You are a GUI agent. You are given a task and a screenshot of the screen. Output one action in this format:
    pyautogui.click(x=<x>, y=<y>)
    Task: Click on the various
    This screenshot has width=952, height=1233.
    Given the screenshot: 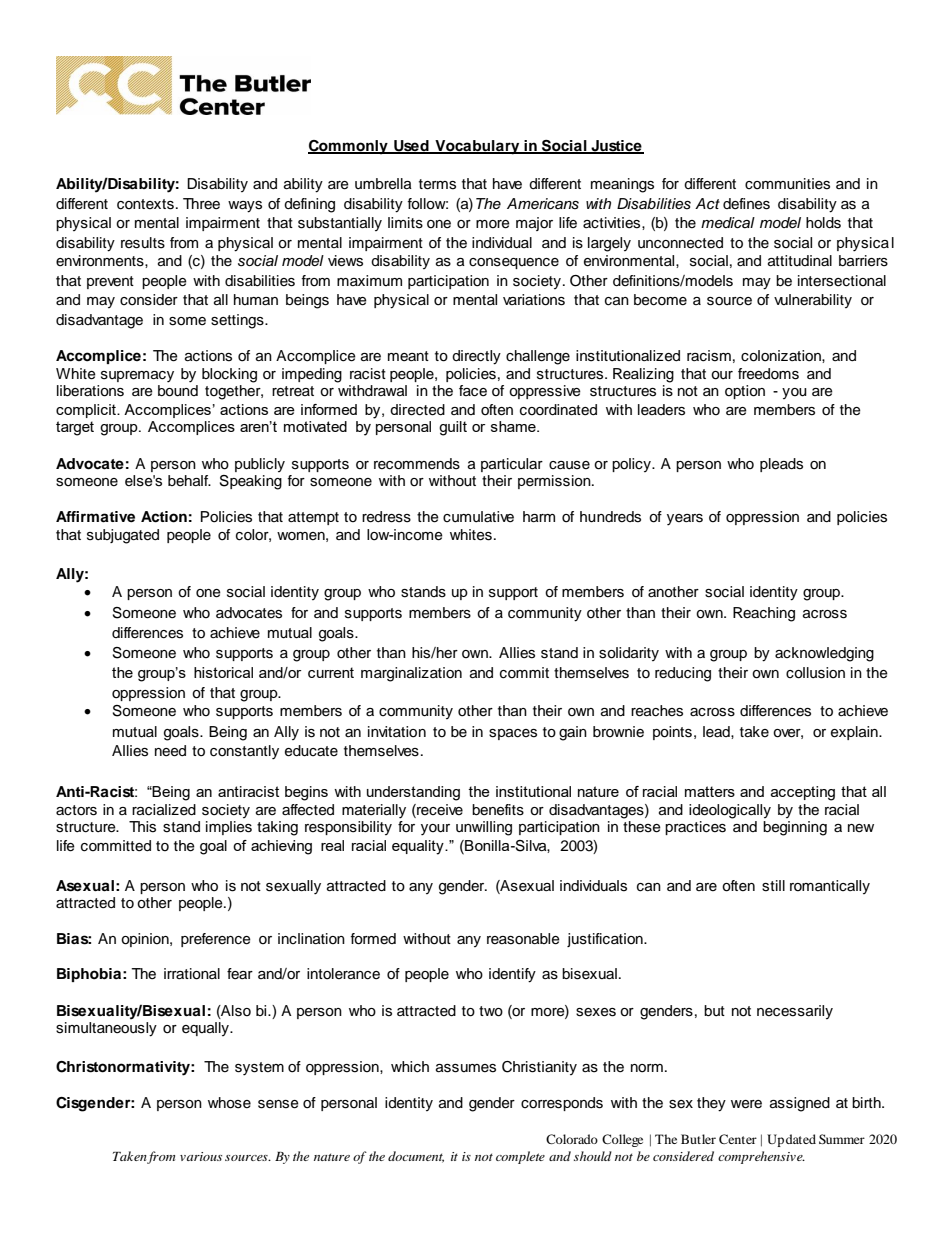 What is the action you would take?
    pyautogui.click(x=201, y=1156)
